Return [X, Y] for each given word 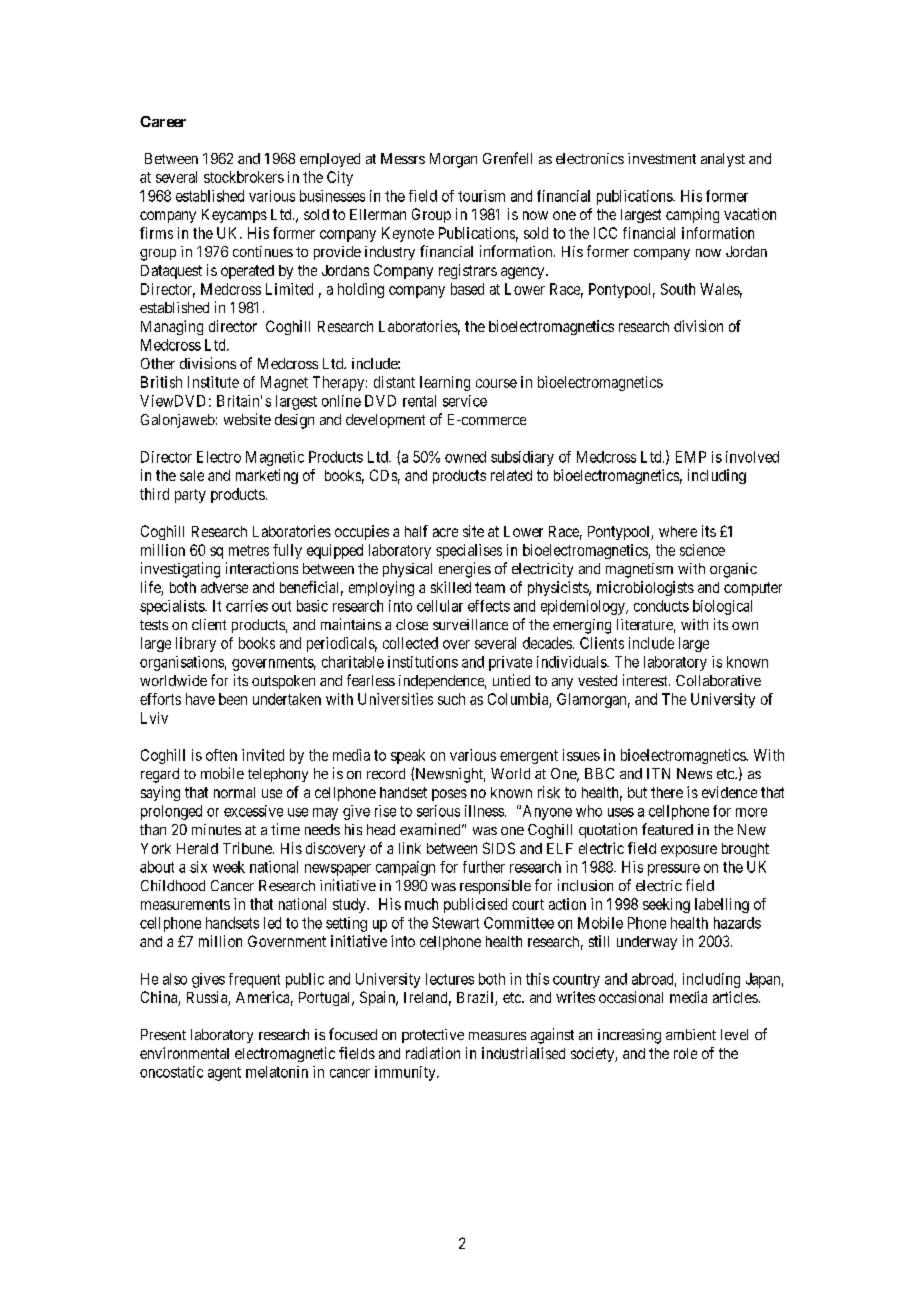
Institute [213, 382]
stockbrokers [244, 177]
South [678, 289]
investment [662, 158]
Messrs [403, 158]
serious [438, 811]
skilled [451, 587]
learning [445, 383]
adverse [224, 587]
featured [667, 829]
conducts [661, 606]
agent [224, 1074]
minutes [216, 829]
